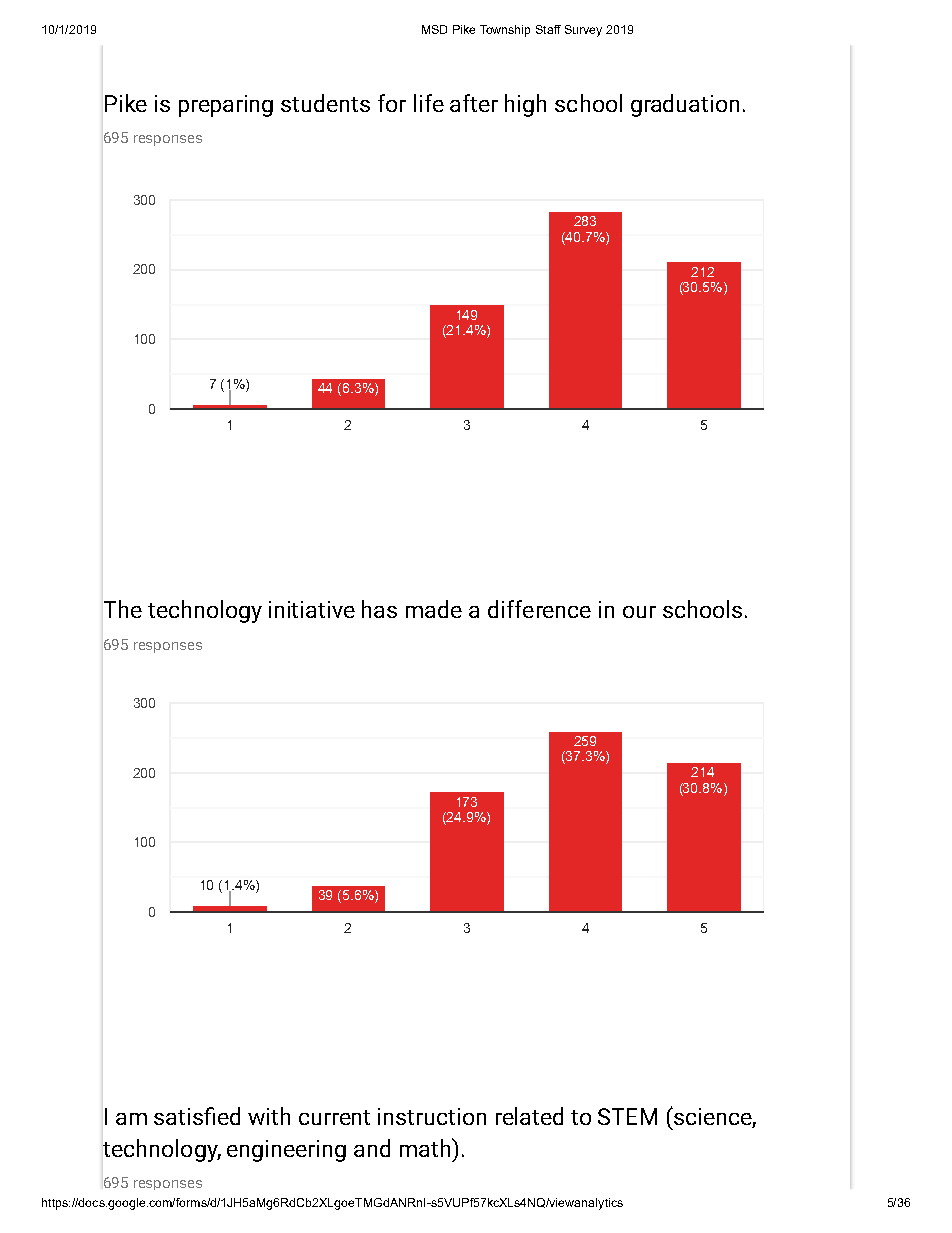 The height and width of the screenshot is (1233, 952). I want to click on preparing, so click(226, 106).
